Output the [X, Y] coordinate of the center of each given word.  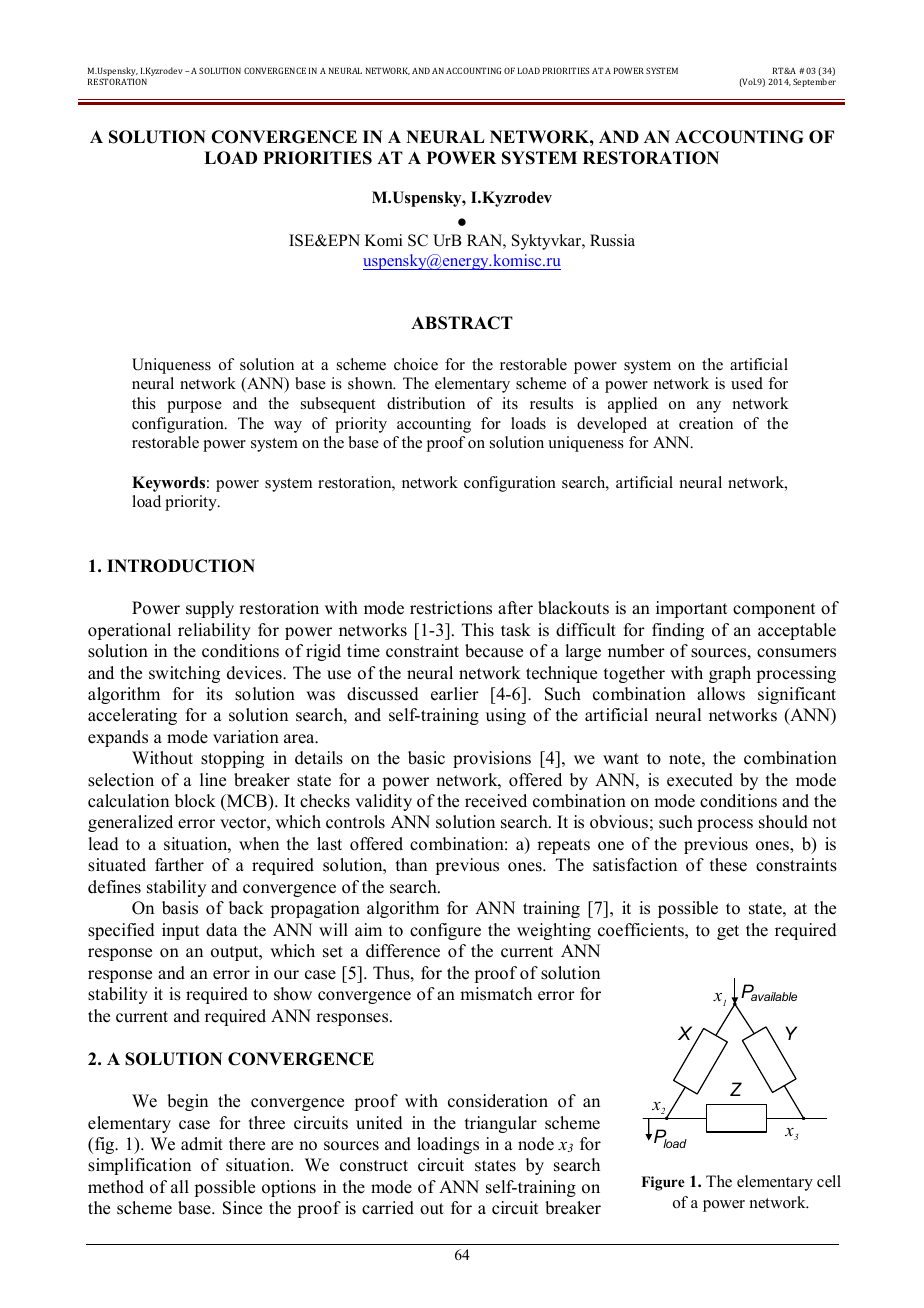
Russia [612, 240]
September [814, 82]
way [288, 427]
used [747, 383]
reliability [214, 631]
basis [180, 908]
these [728, 865]
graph [730, 674]
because [494, 651]
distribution [426, 403]
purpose [194, 407]
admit [202, 1144]
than [411, 864]
